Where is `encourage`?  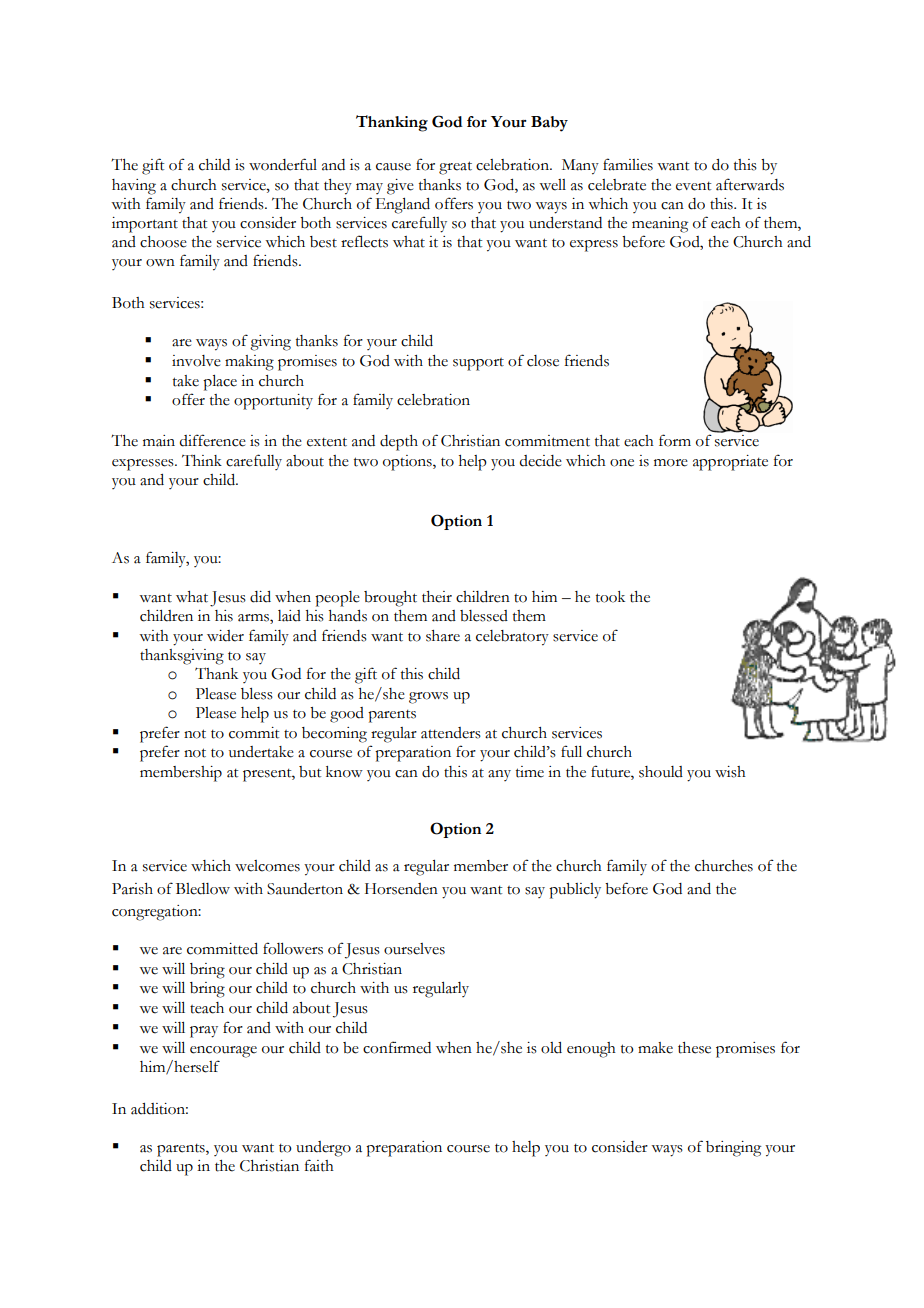
encourage is located at coordinates (223, 1052).
